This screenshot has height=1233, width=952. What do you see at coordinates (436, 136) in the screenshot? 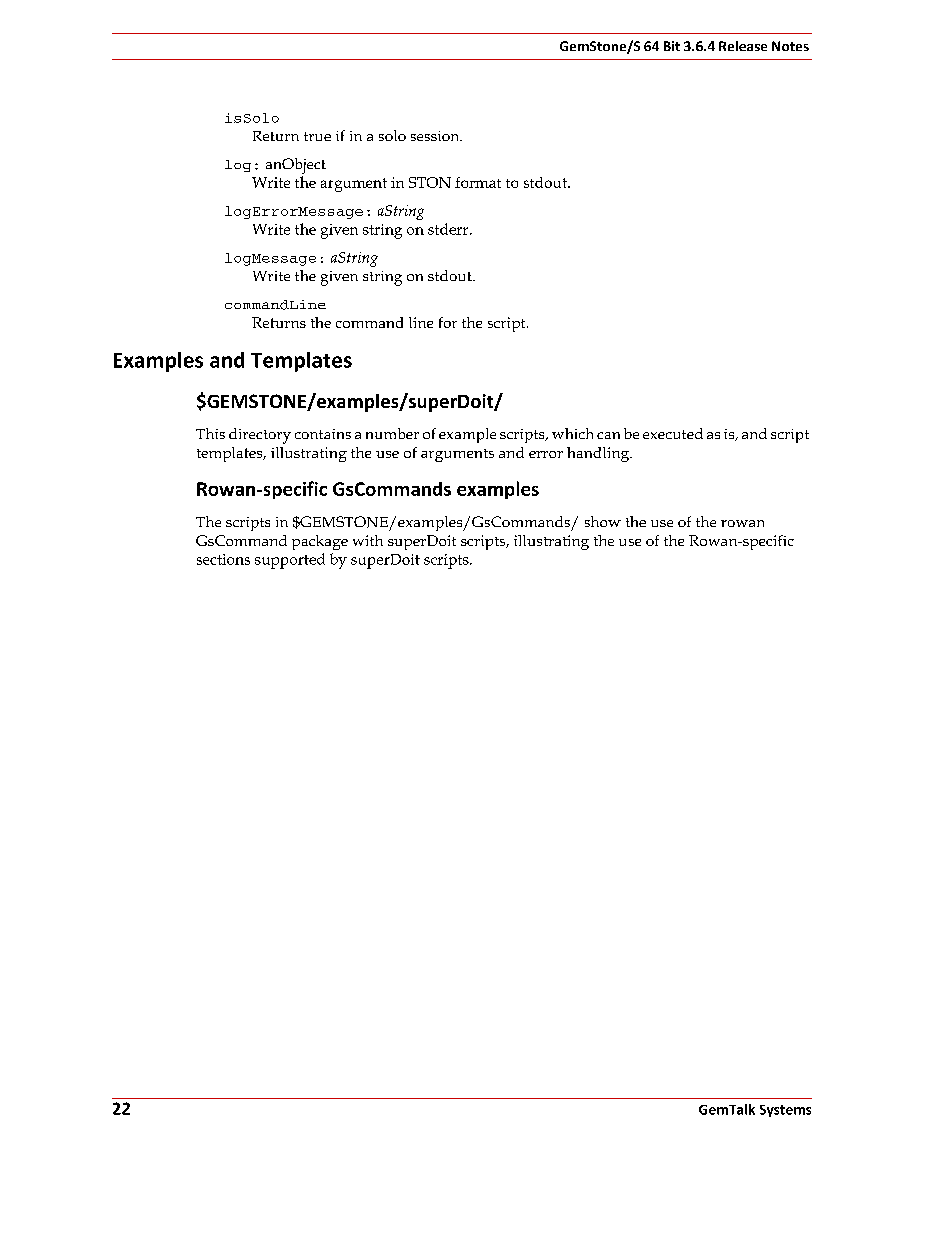
I see `session` at bounding box center [436, 136].
